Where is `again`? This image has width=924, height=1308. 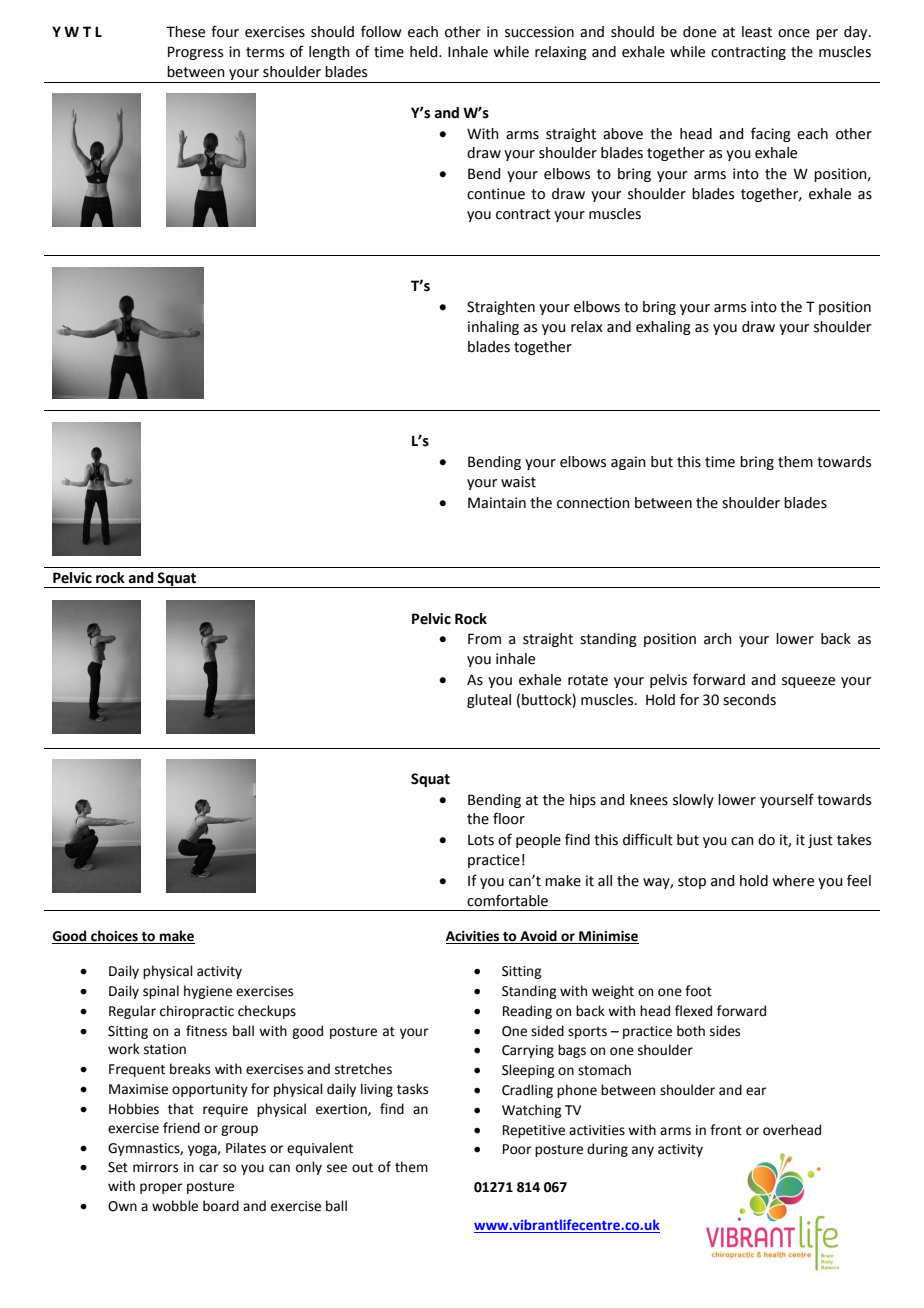 again is located at coordinates (628, 463).
